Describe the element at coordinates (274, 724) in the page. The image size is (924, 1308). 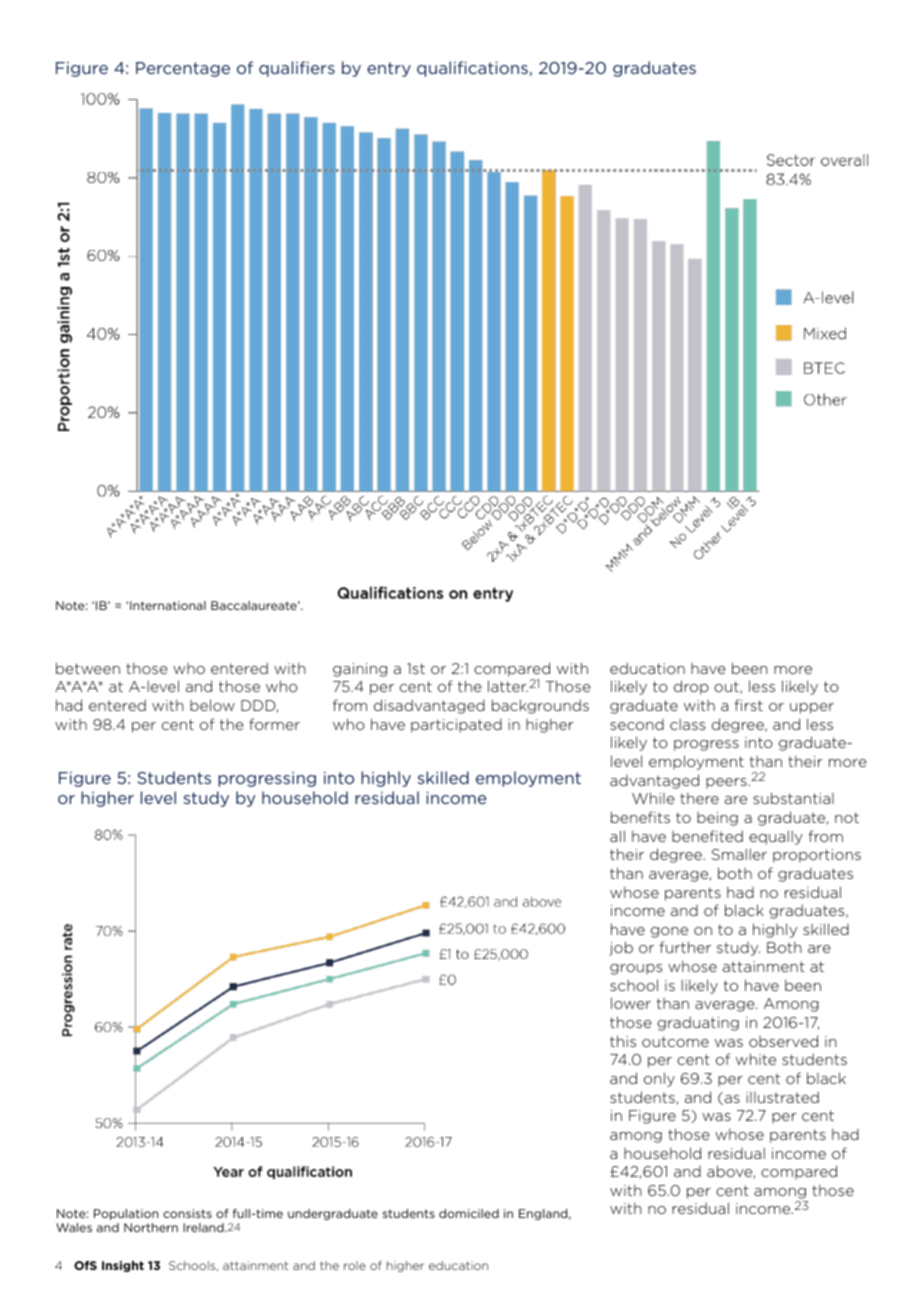
I see `former` at that location.
